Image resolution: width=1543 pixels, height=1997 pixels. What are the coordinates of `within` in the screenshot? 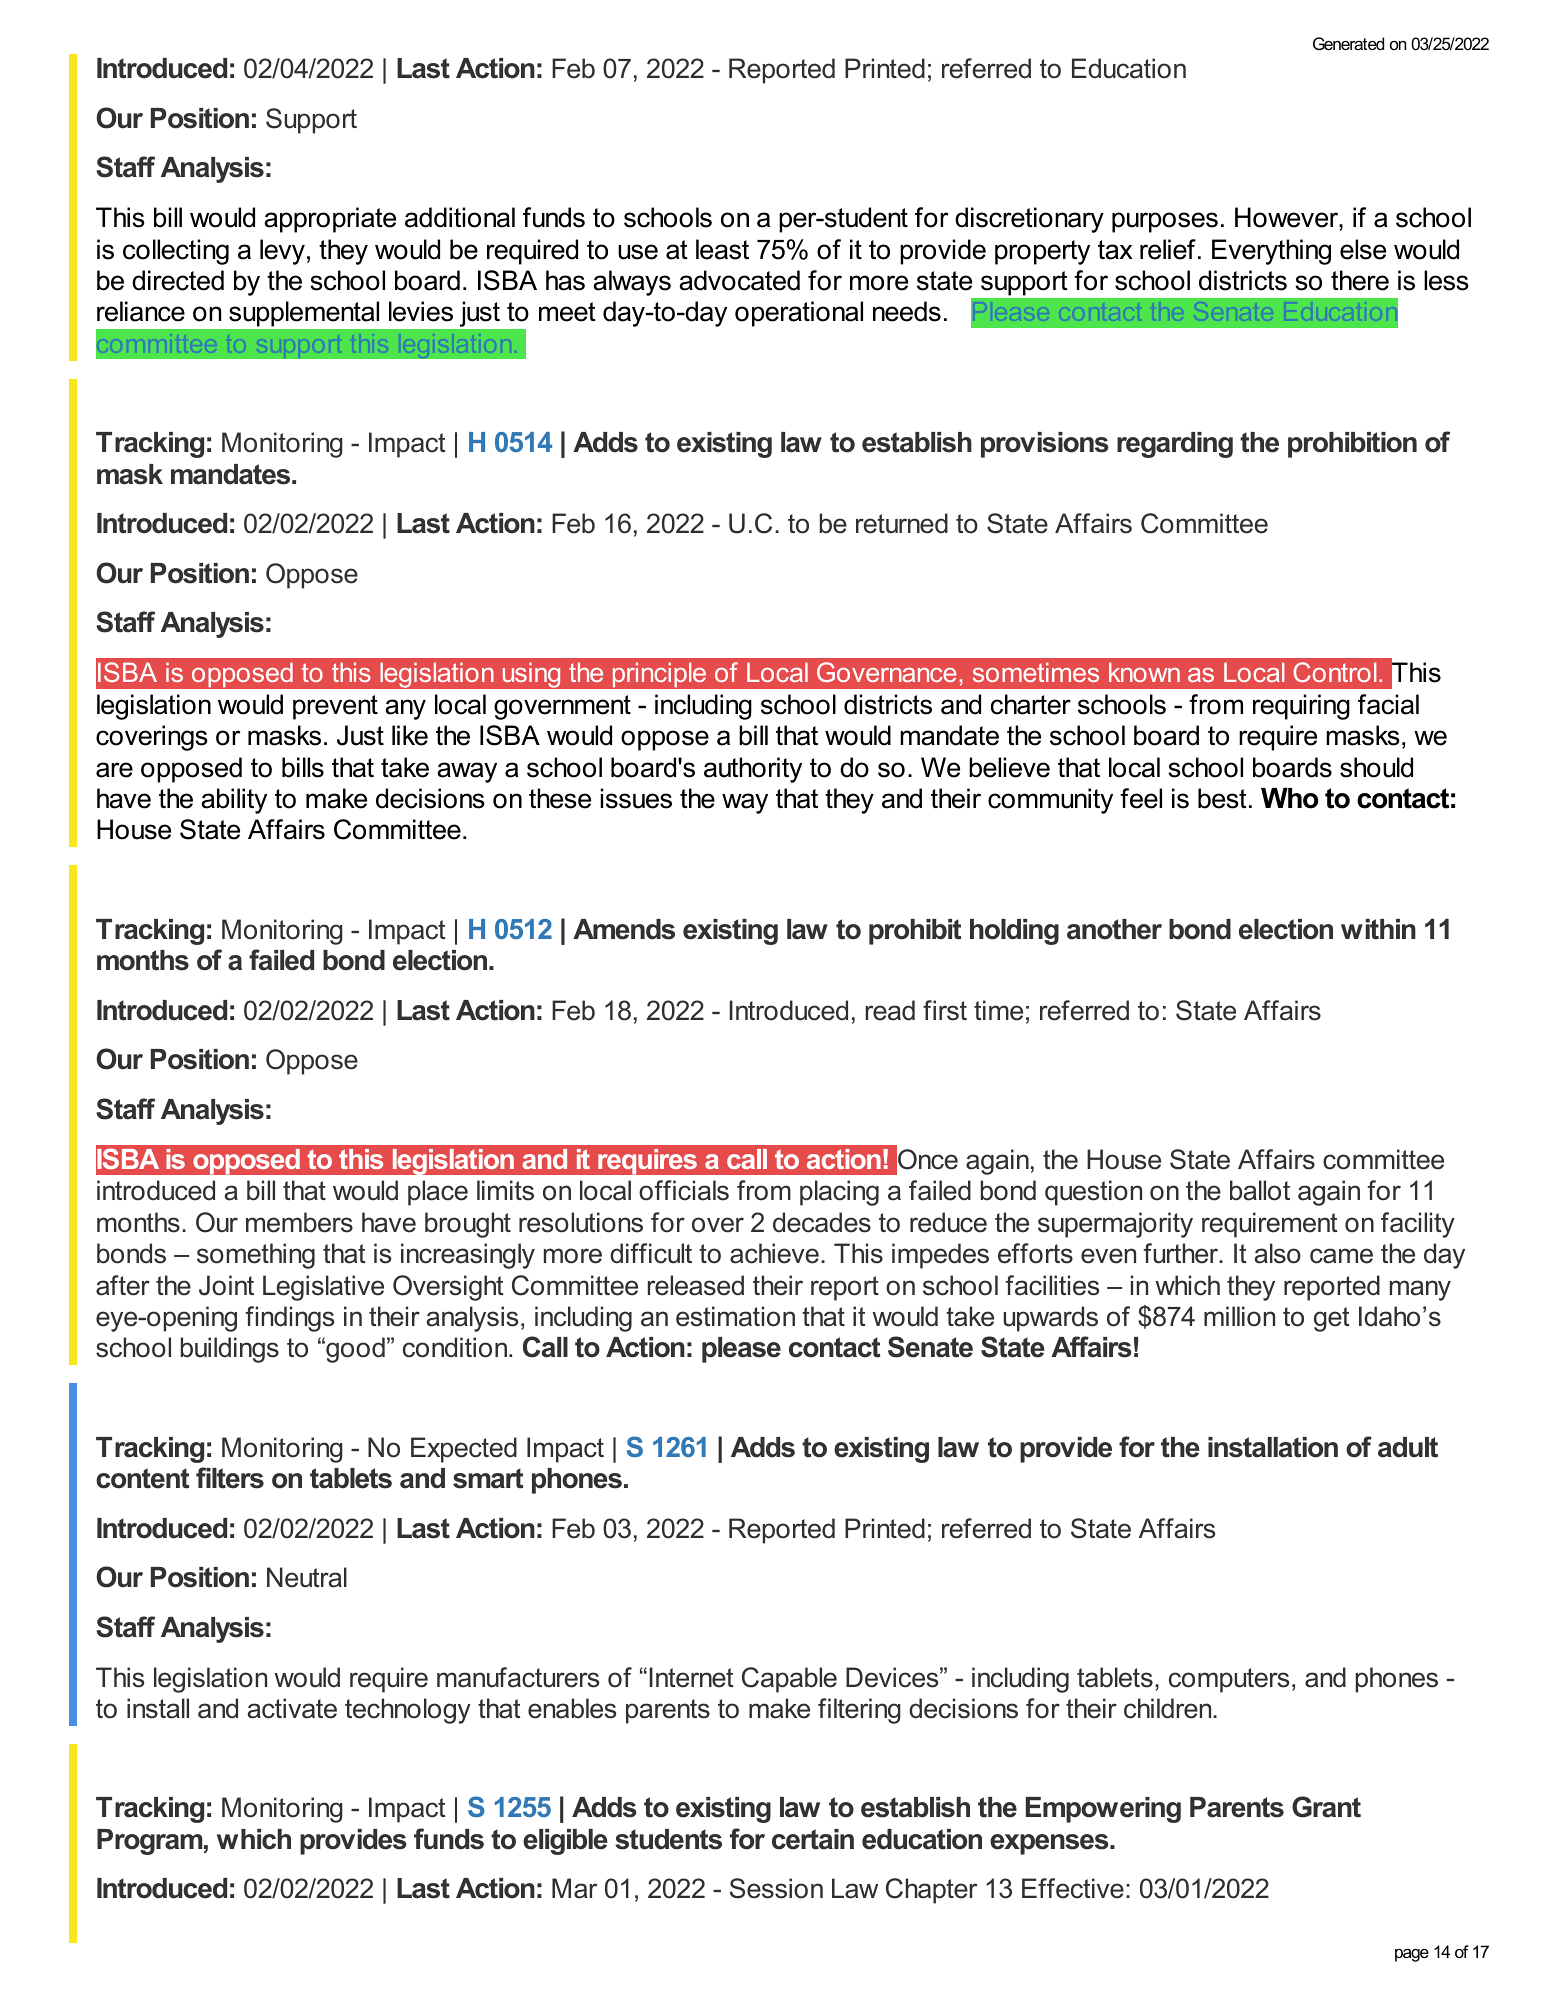 It's located at (1378, 929).
